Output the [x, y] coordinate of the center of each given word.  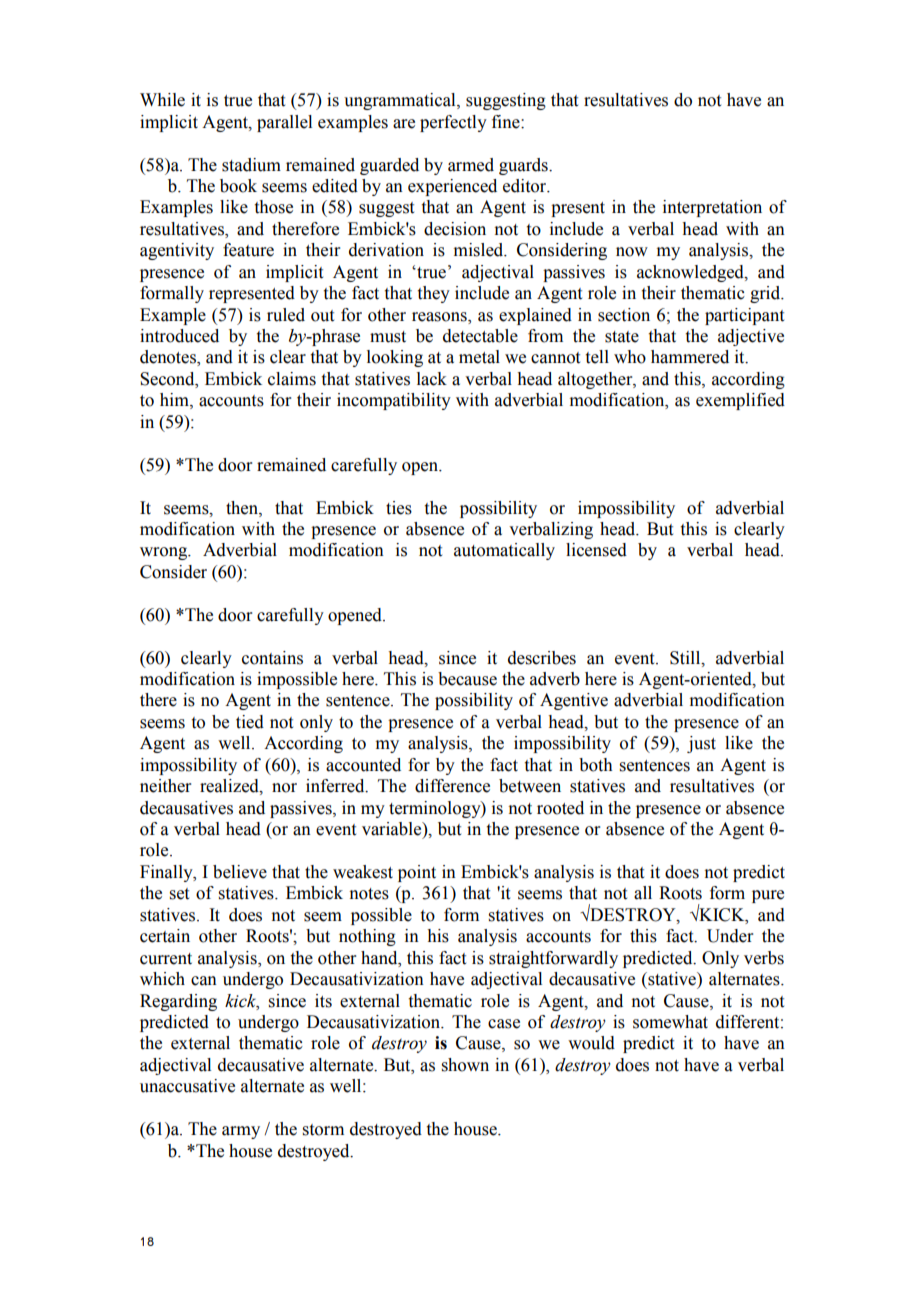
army [241, 1132]
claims [292, 379]
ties [399, 508]
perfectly [453, 123]
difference [452, 786]
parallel [284, 123]
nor [284, 788]
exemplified [740, 401]
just [701, 744]
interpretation [712, 208]
